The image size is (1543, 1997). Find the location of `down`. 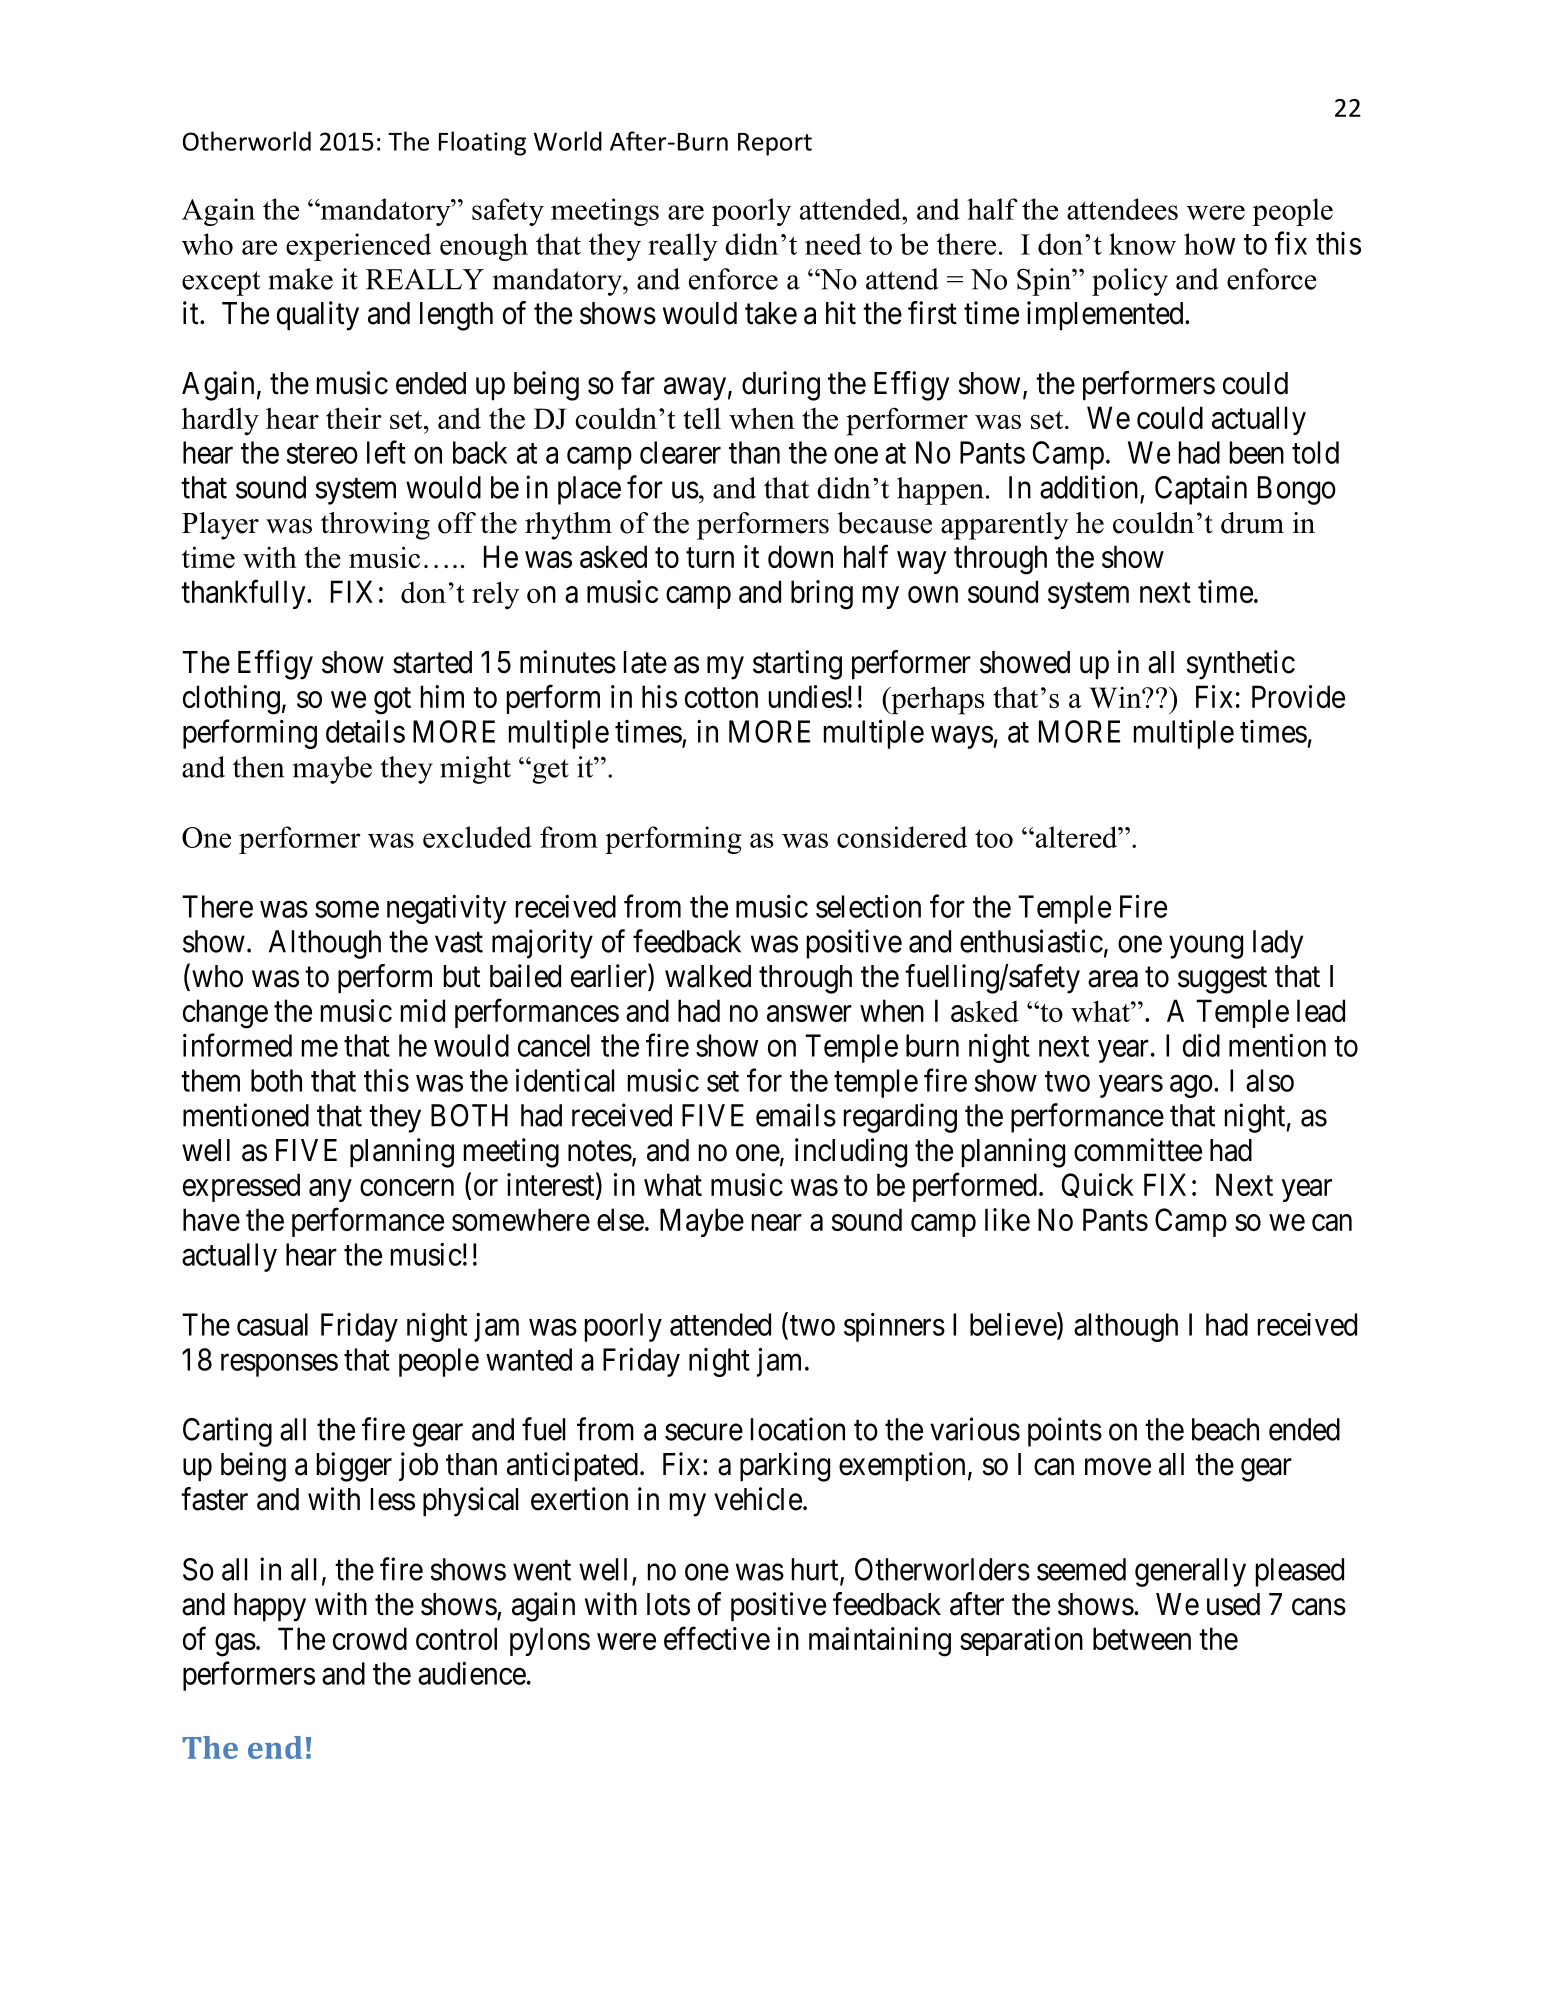

down is located at coordinates (800, 556).
